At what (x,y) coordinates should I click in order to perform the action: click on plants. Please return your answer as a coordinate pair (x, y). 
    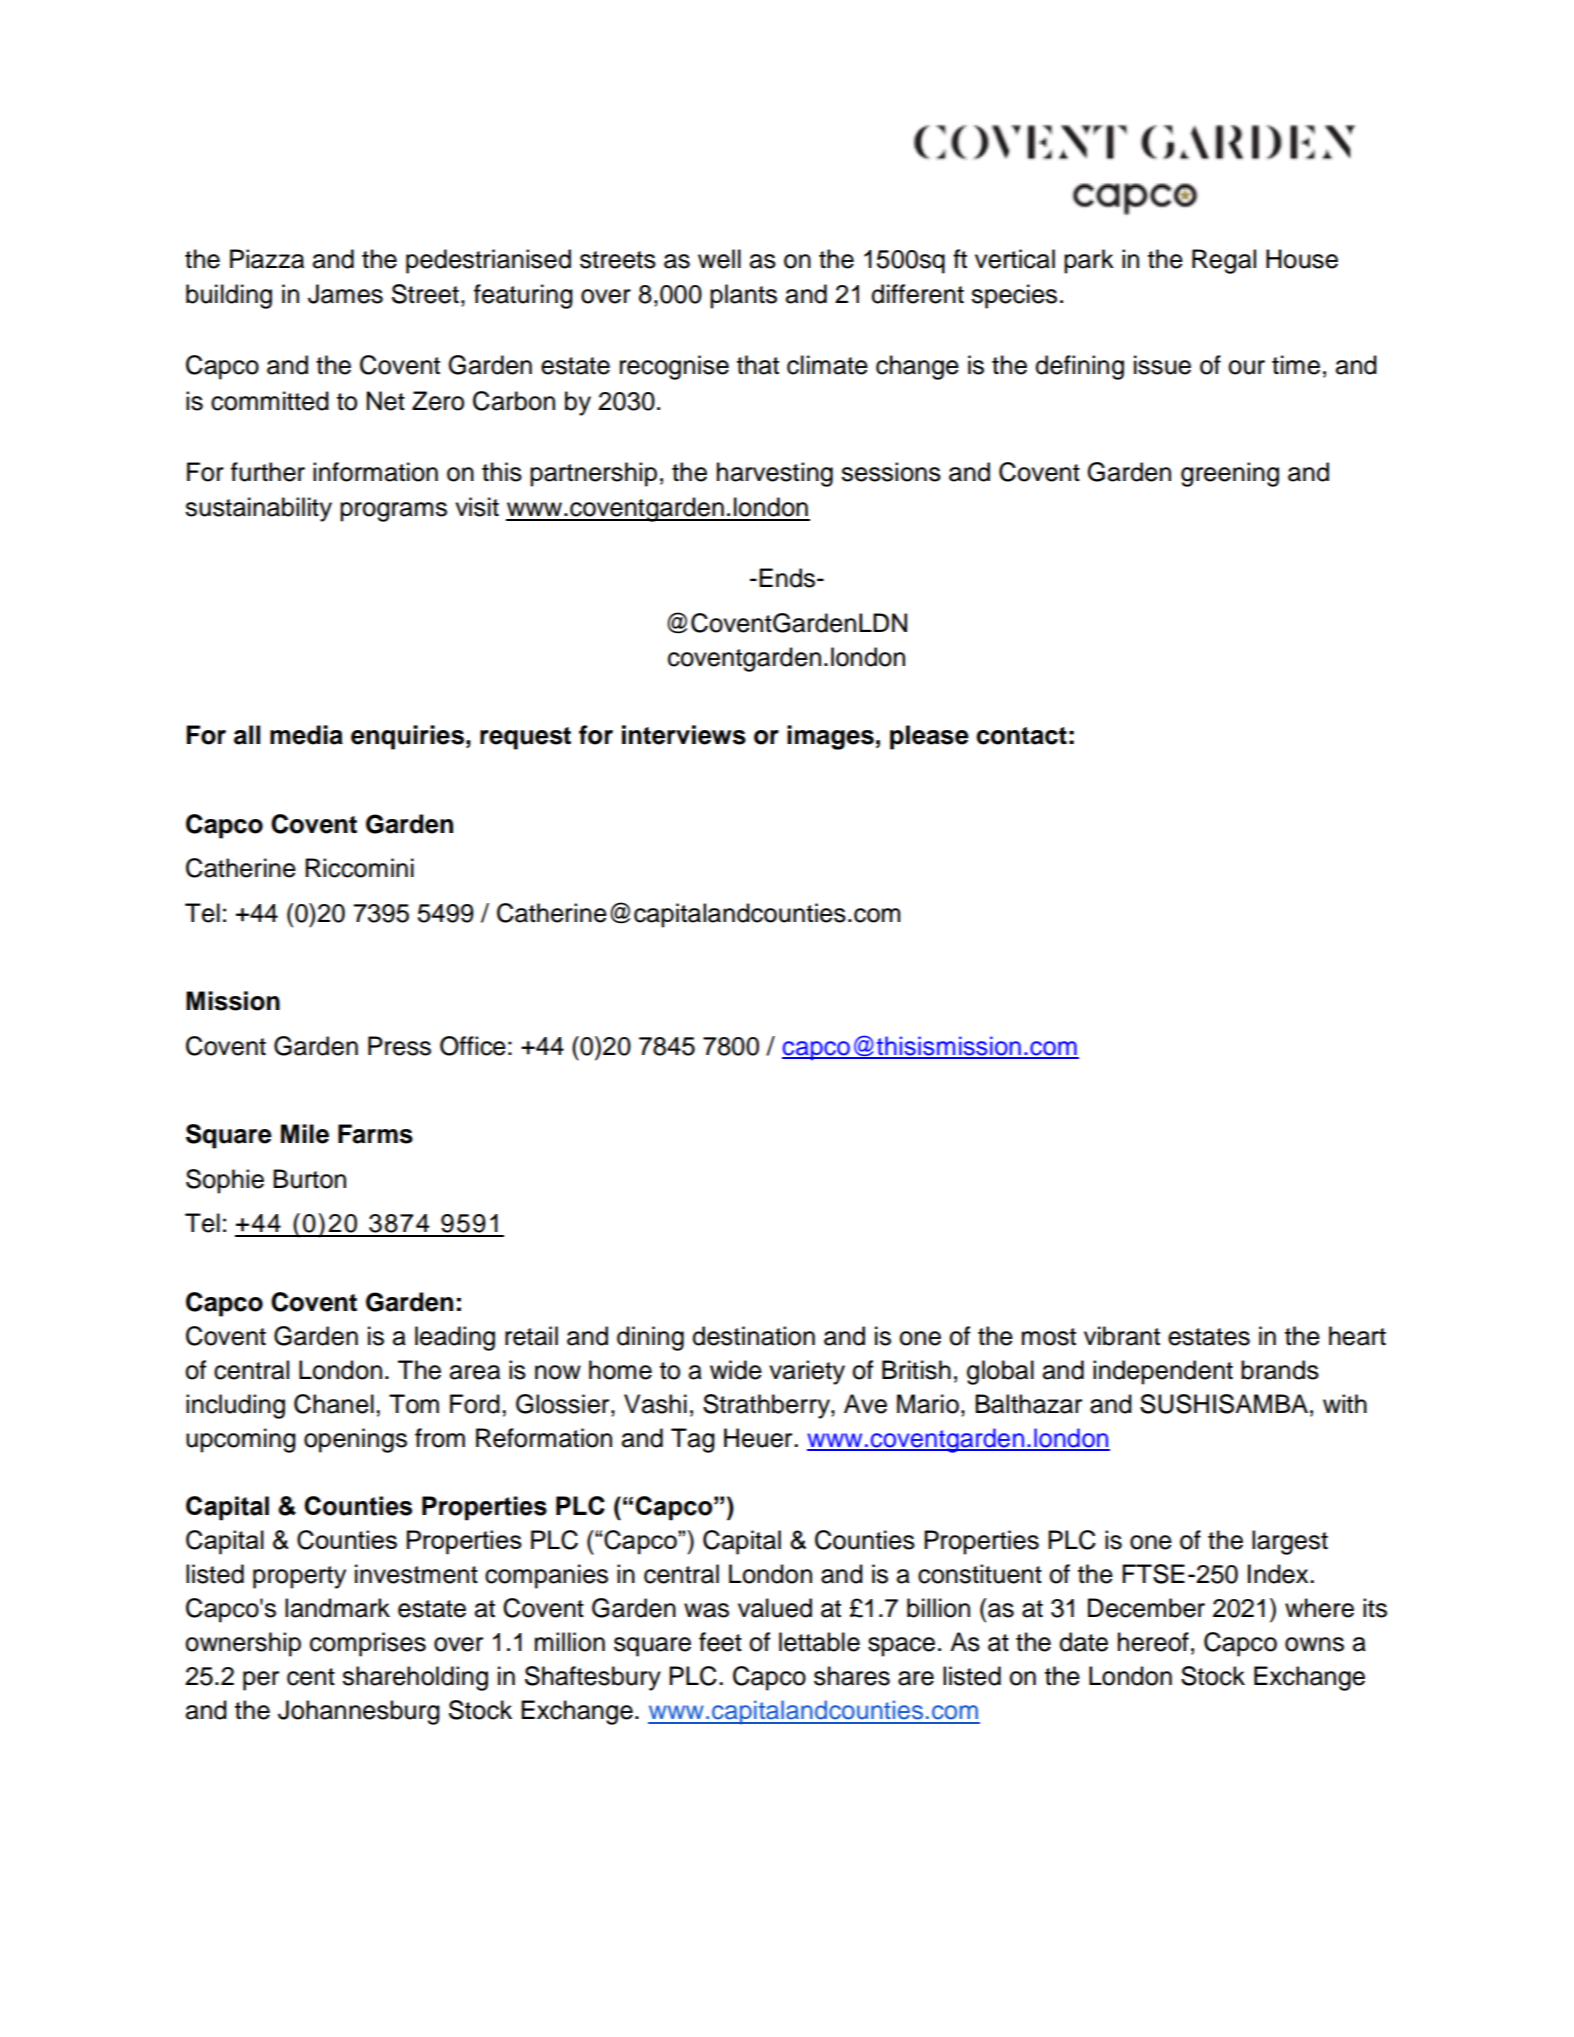
    Looking at the image, I should click on (743, 296).
